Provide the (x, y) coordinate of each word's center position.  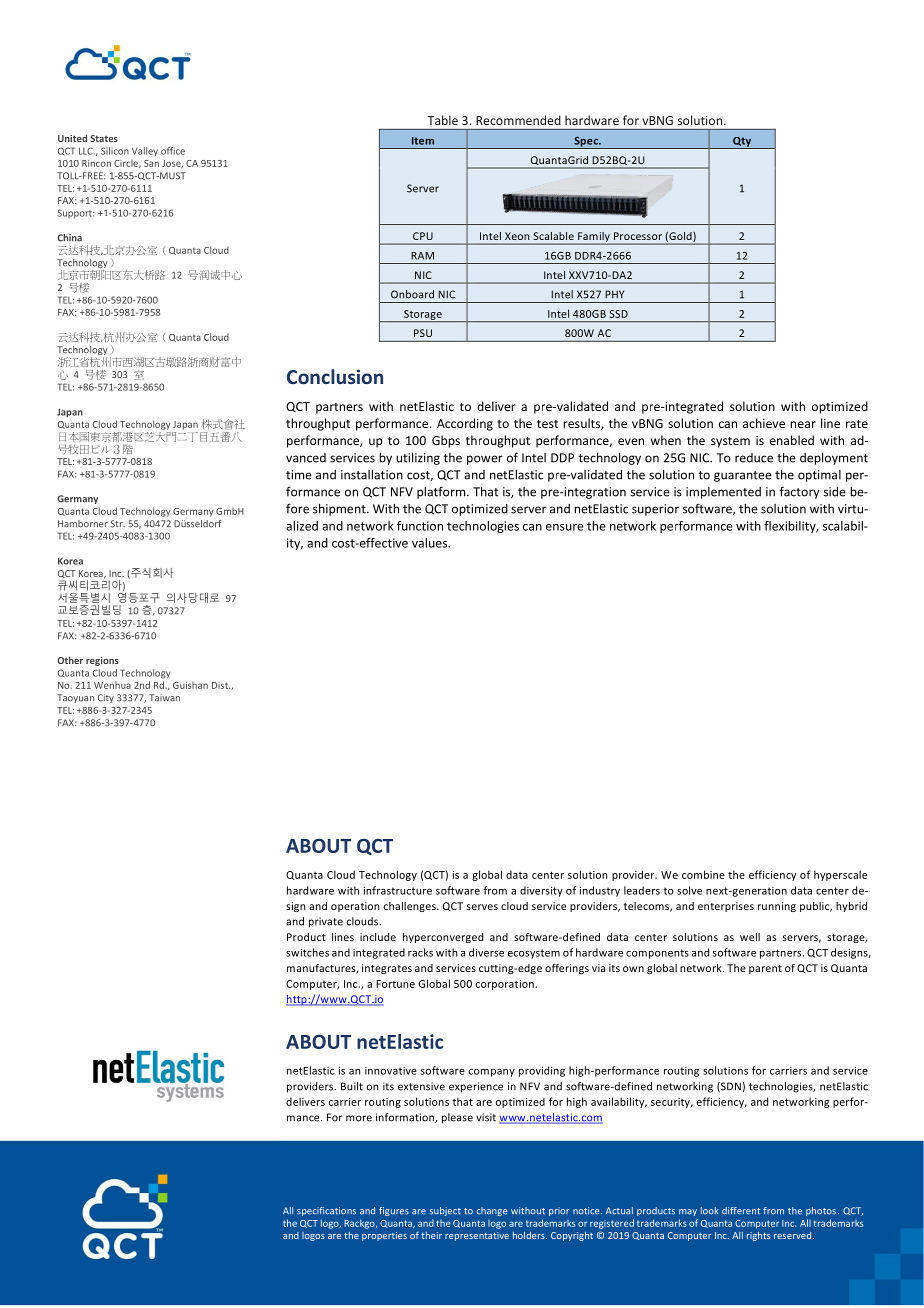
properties (384, 1236)
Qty (742, 143)
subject (445, 1211)
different (741, 1211)
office (173, 151)
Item (423, 141)
